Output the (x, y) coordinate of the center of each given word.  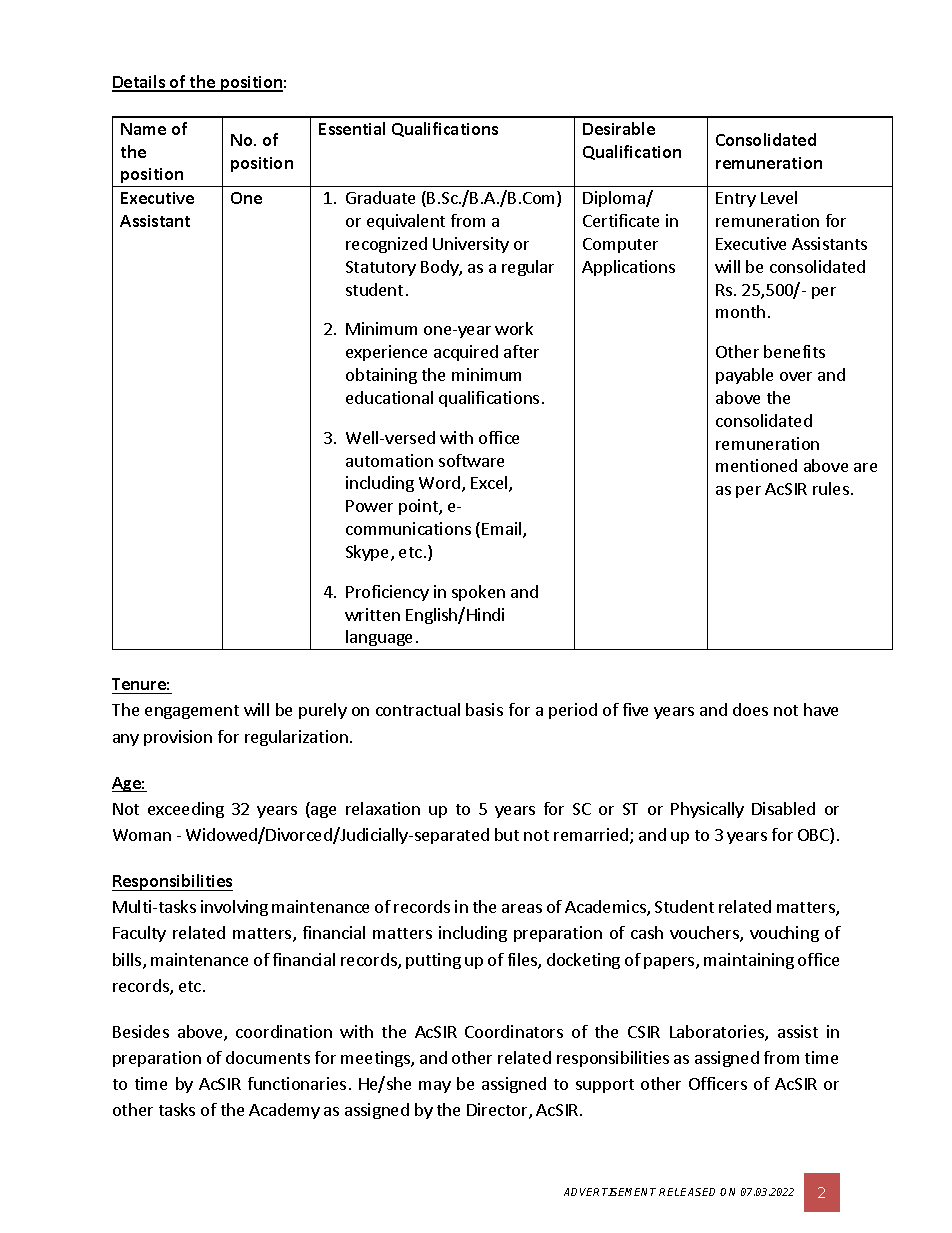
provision (178, 738)
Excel (490, 484)
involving (234, 908)
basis (484, 709)
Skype (369, 553)
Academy (284, 1111)
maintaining (749, 961)
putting (433, 961)
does (750, 709)
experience (386, 353)
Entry (736, 199)
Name (143, 129)
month (740, 311)
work (514, 328)
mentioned (756, 465)
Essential (352, 128)
